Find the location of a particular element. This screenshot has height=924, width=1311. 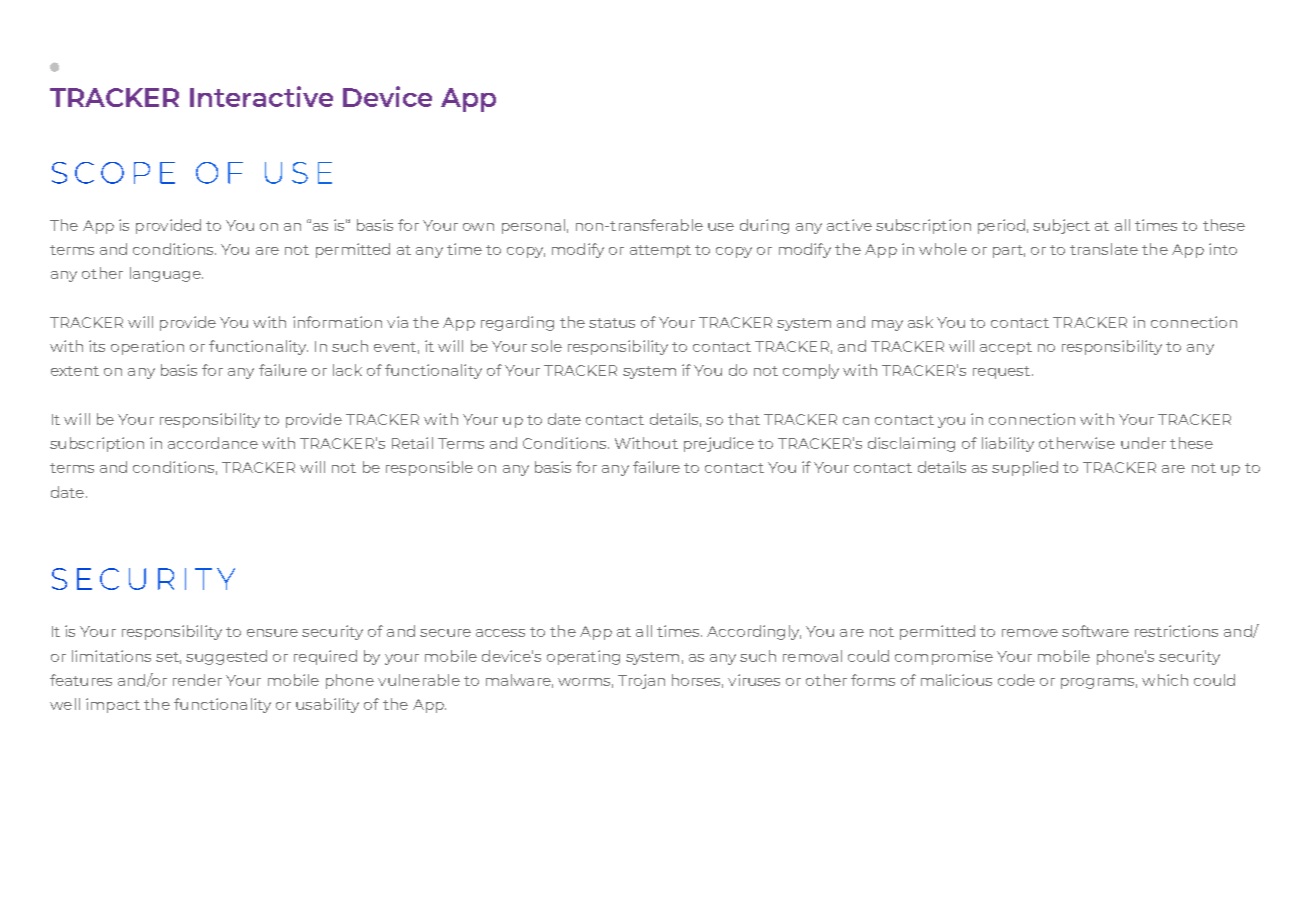

subject is located at coordinates (1061, 226).
